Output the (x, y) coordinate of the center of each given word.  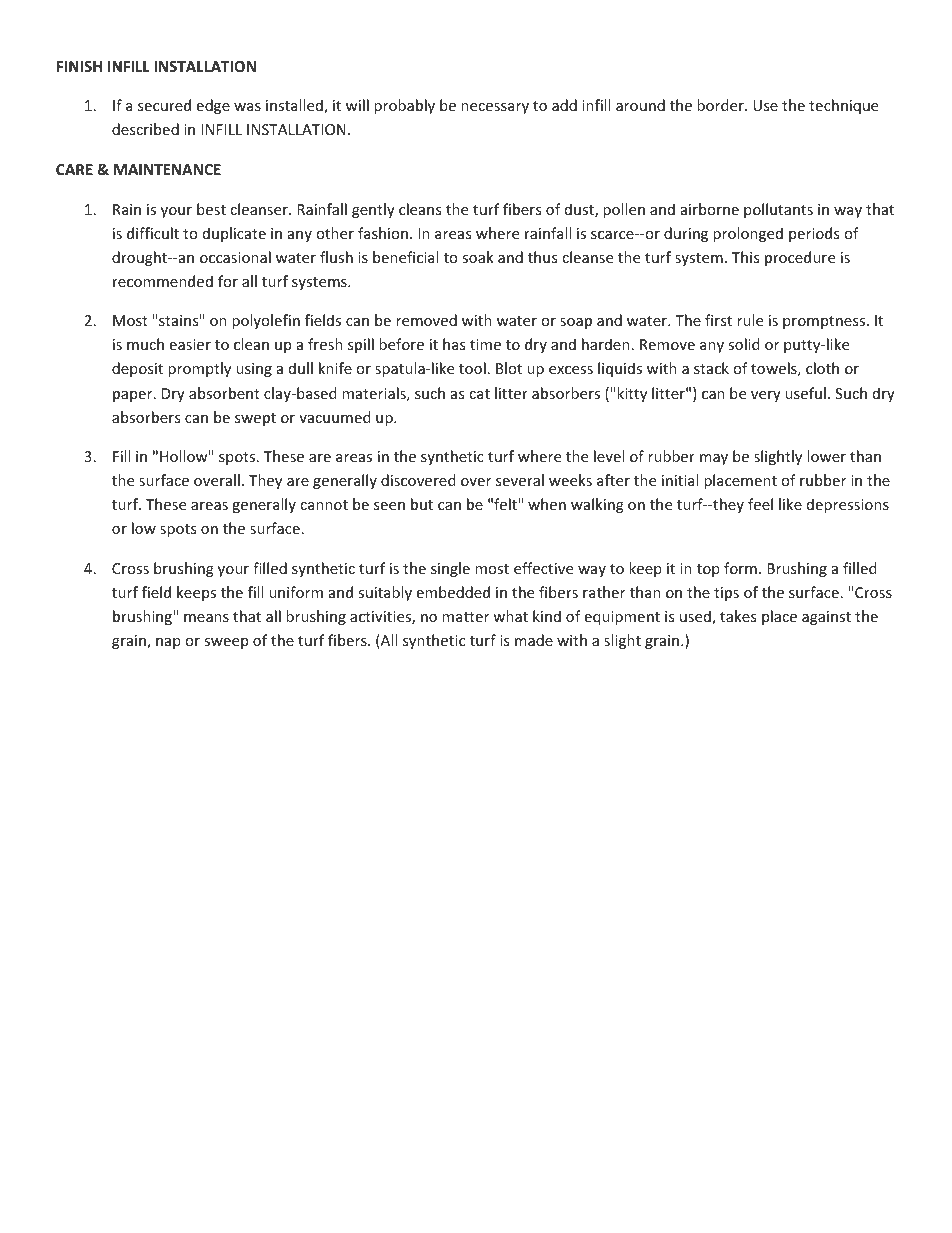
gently (373, 210)
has (454, 344)
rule (750, 320)
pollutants (778, 210)
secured (164, 105)
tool (472, 368)
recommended (163, 281)
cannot (324, 505)
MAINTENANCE (167, 169)
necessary (495, 108)
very (766, 396)
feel (760, 504)
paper (134, 396)
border (721, 105)
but (422, 504)
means (206, 618)
